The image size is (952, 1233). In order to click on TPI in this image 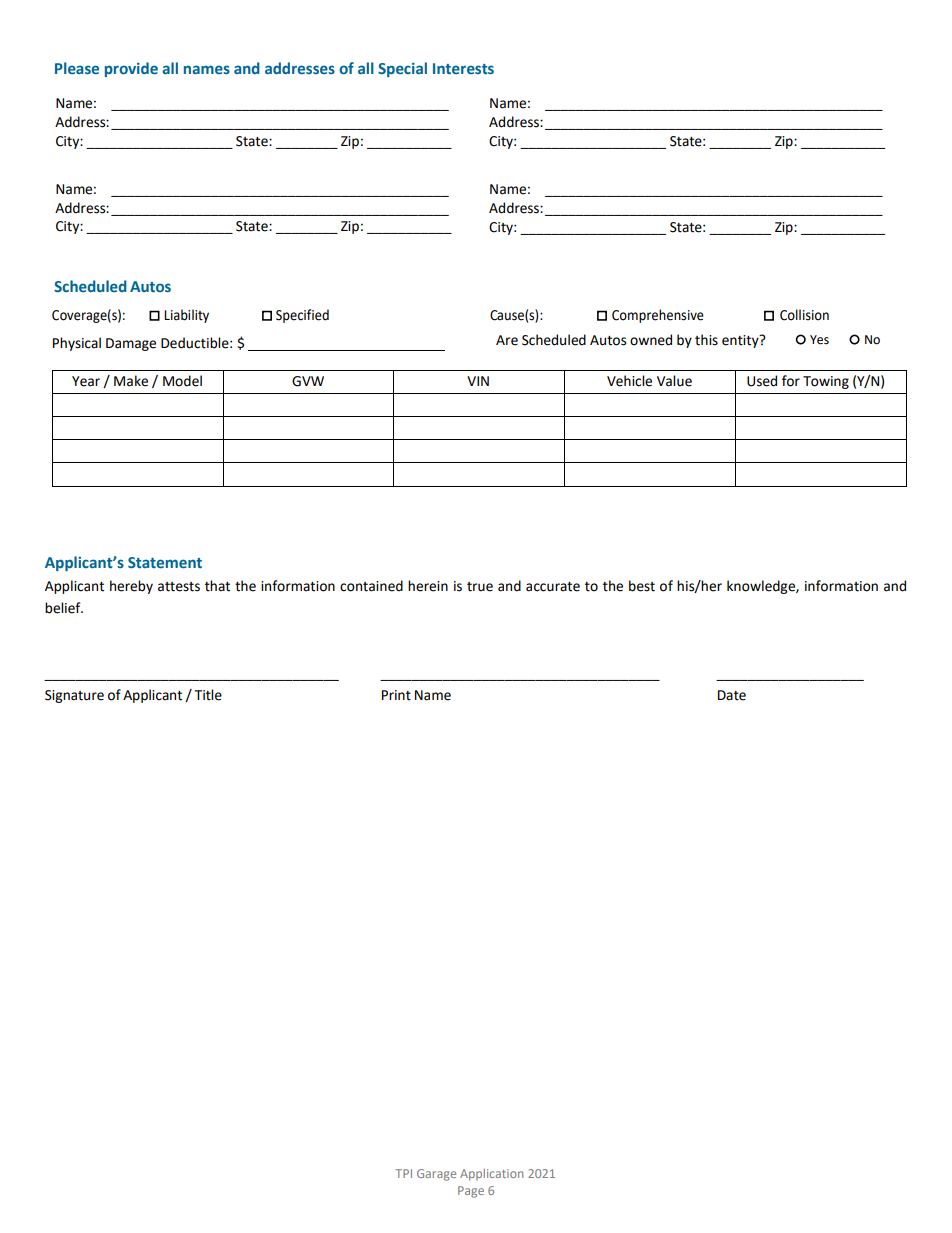, I will do `click(403, 1173)`.
